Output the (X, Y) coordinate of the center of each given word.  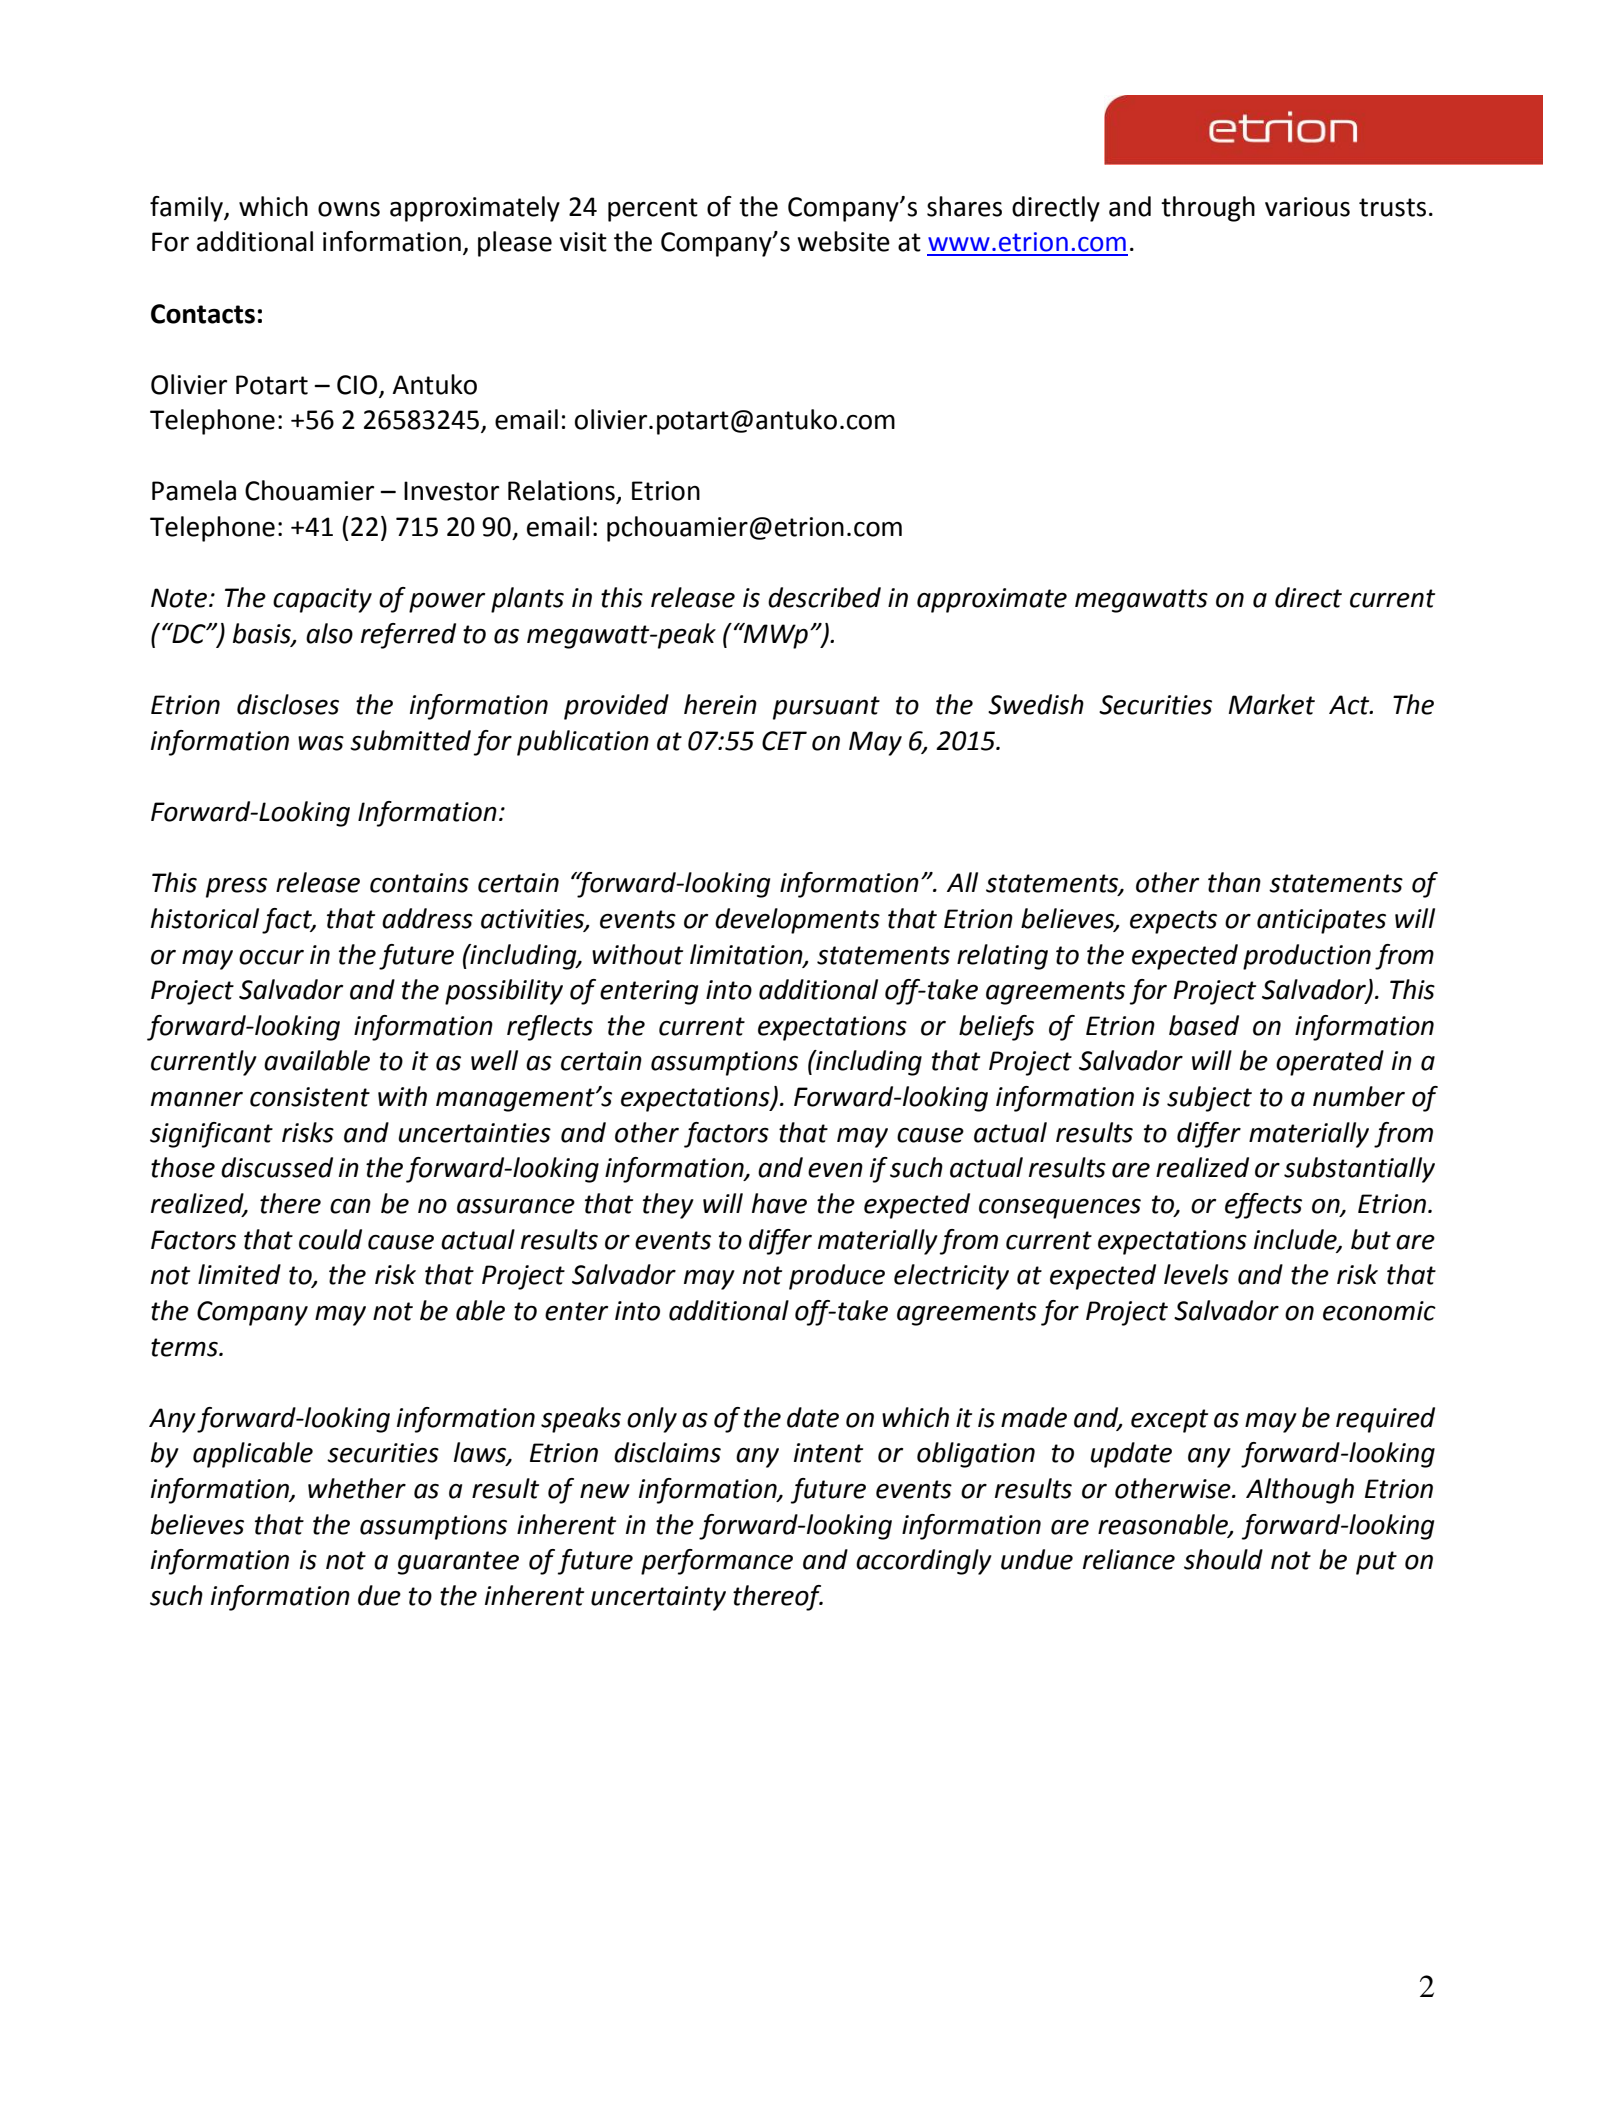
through (1208, 209)
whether (357, 1488)
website (843, 241)
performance (717, 1562)
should (1223, 1559)
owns (349, 209)
